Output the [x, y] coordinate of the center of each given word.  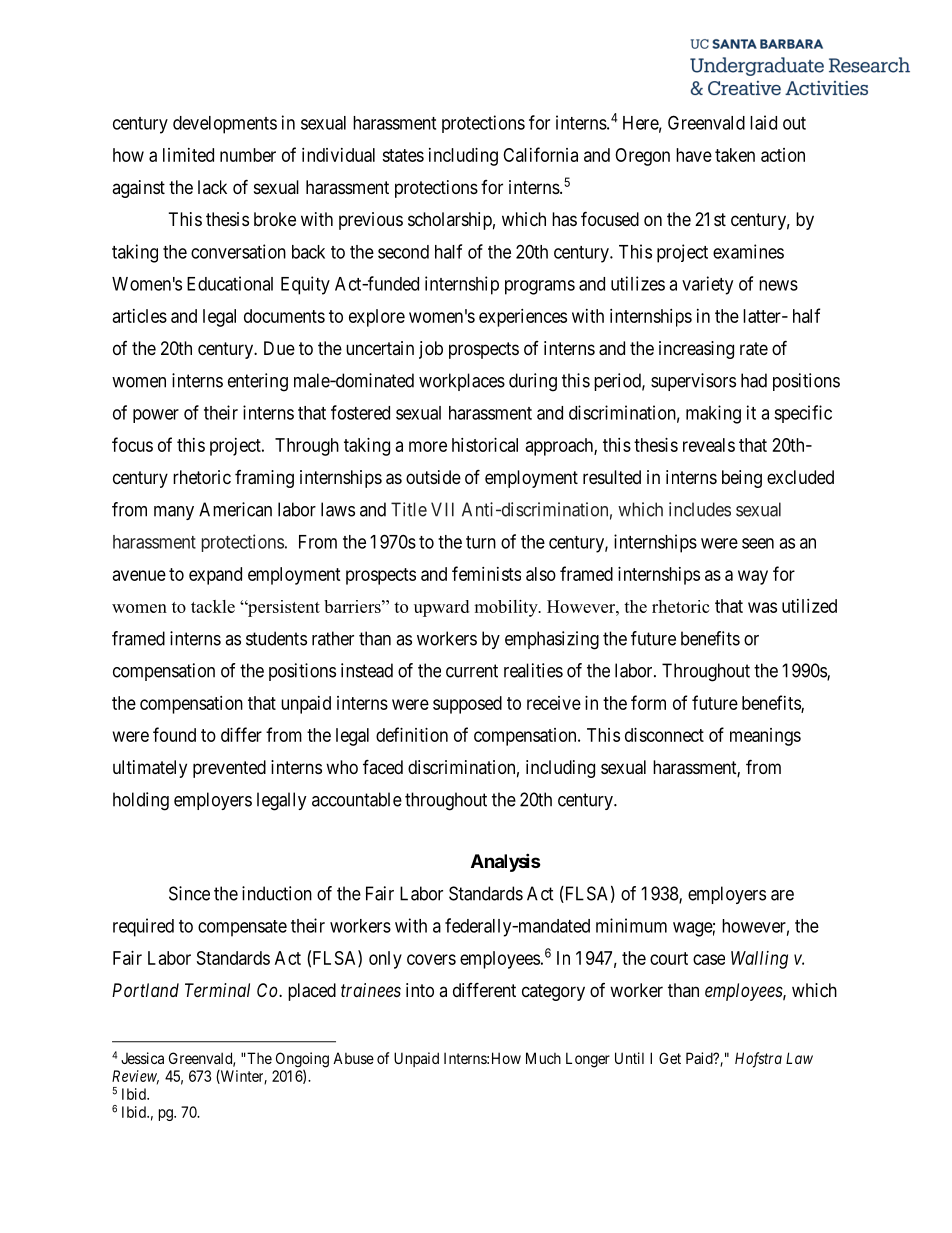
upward [441, 608]
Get [670, 1058]
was [762, 607]
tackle [213, 606]
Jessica [142, 1058]
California [540, 154]
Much [543, 1058]
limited [188, 155]
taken [735, 155]
